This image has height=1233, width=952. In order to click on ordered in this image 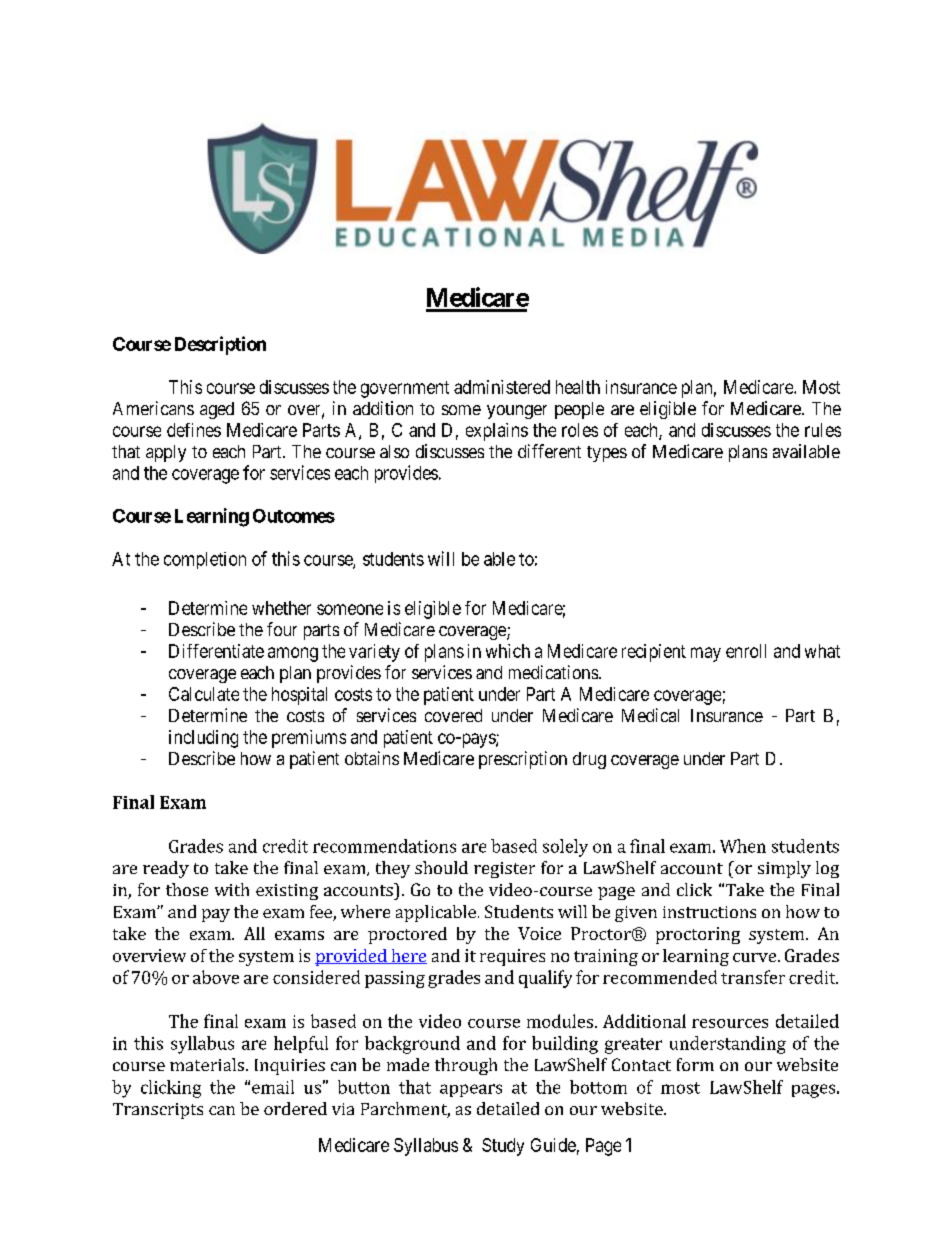, I will do `click(295, 1108)`.
